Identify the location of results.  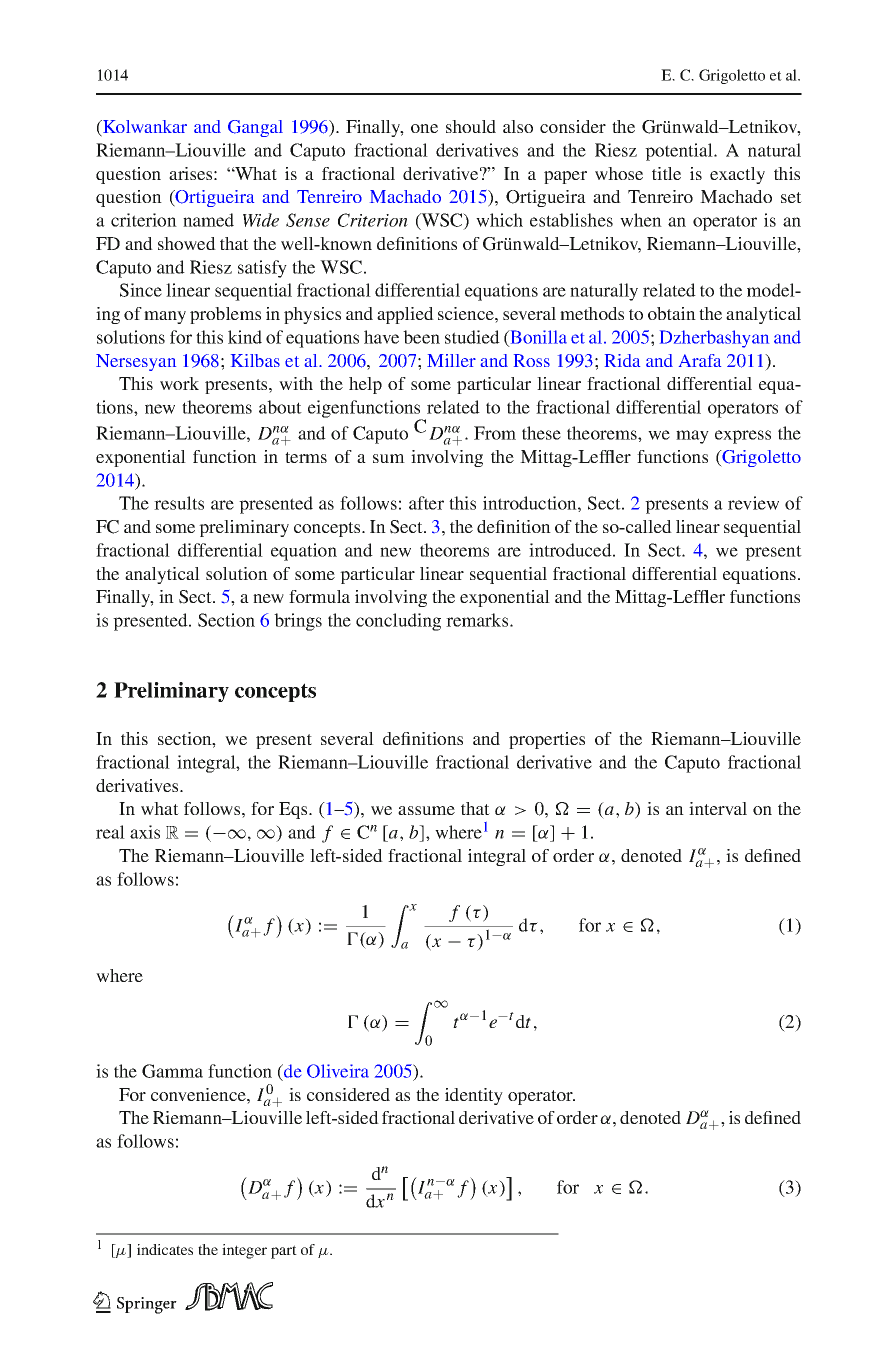
(179, 503).
